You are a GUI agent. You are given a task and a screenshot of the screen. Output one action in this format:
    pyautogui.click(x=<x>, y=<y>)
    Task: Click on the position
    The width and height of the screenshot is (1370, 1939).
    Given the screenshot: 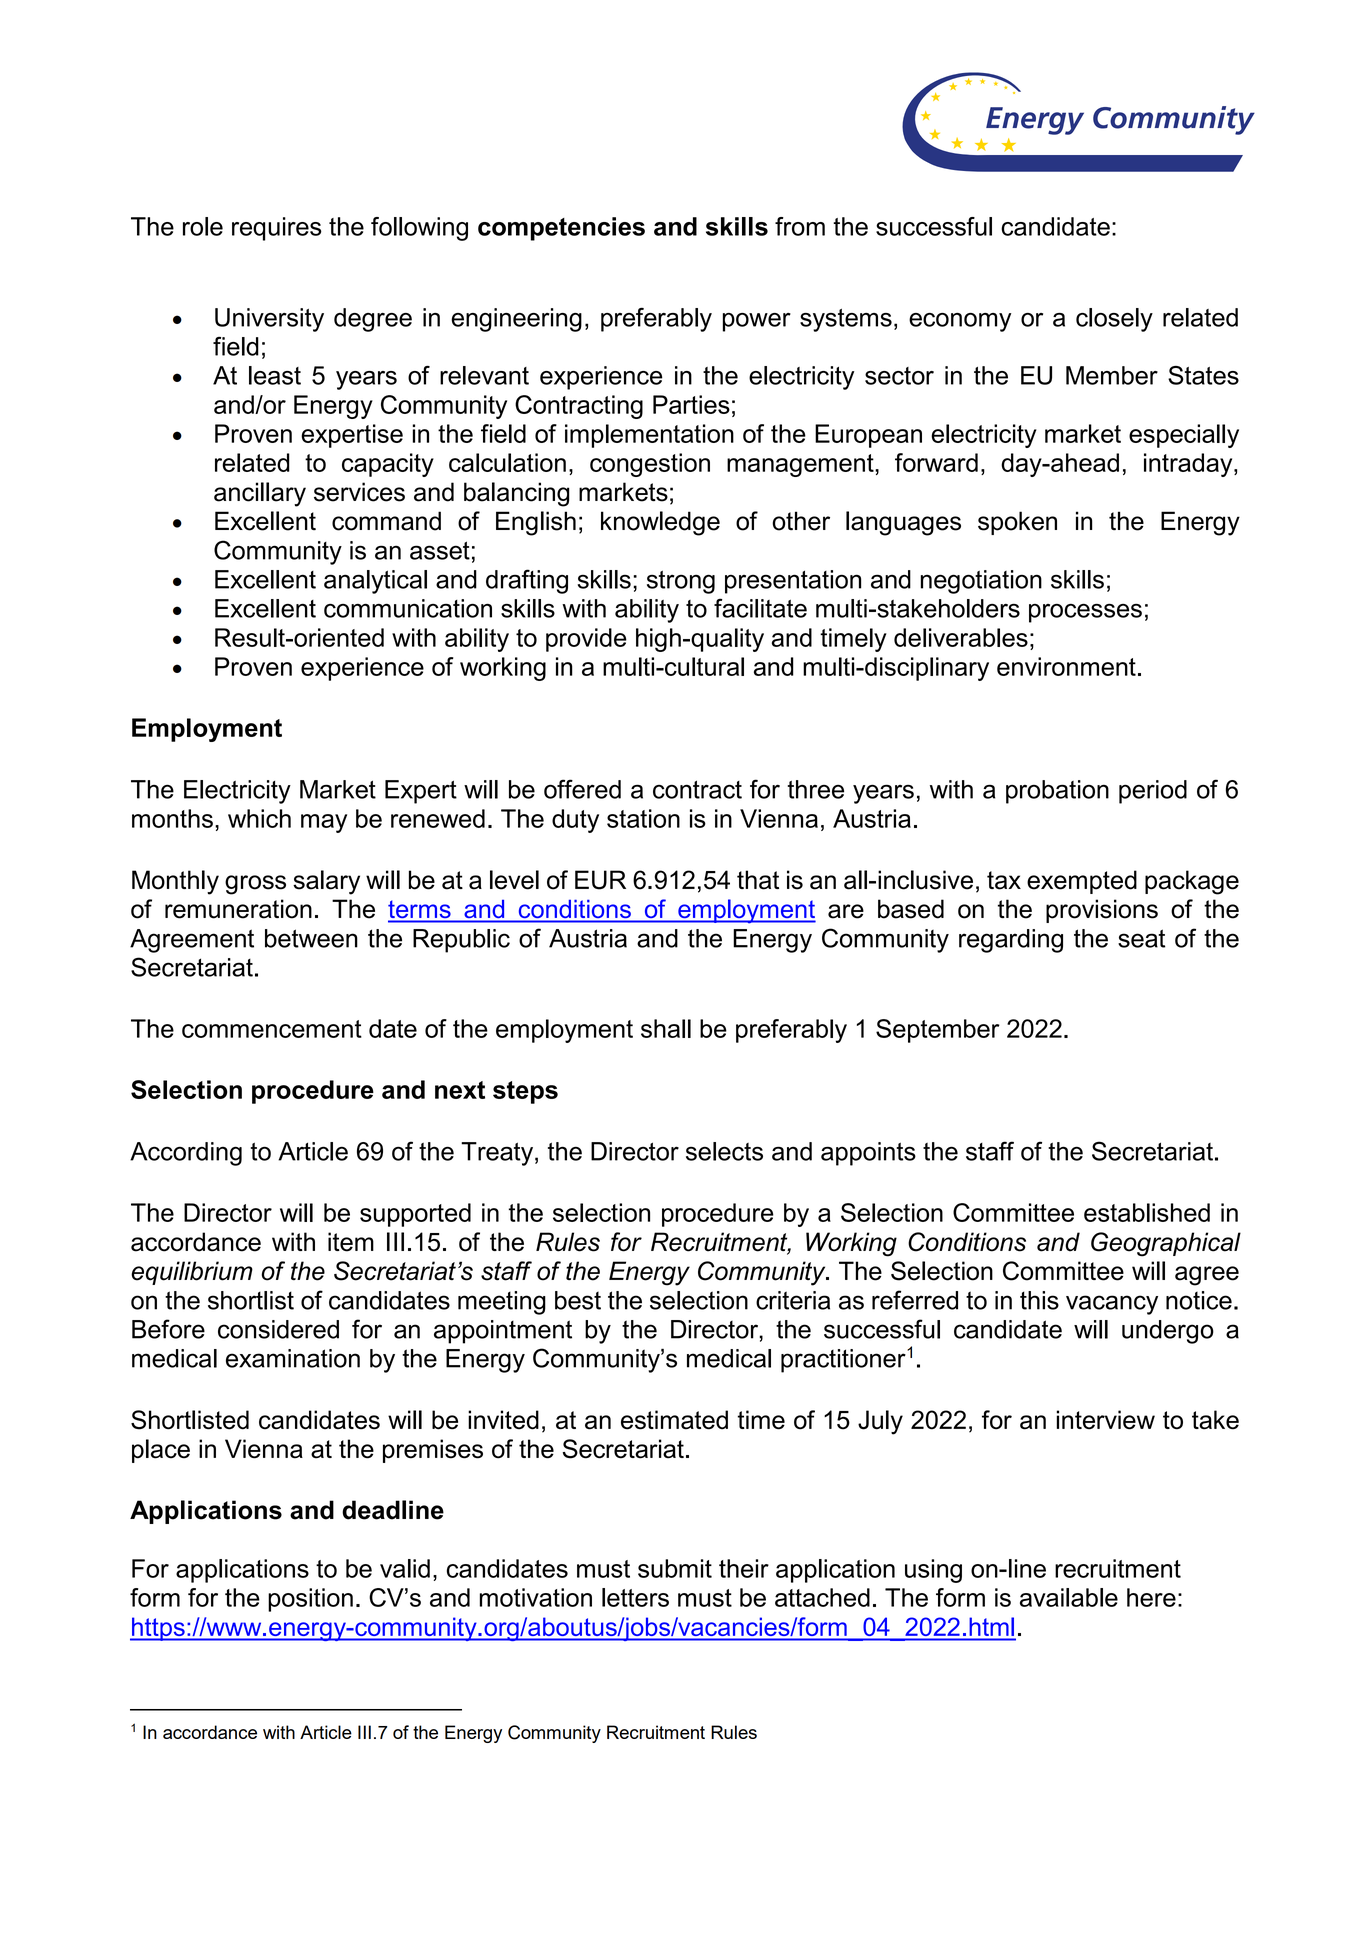 What is the action you would take?
    pyautogui.click(x=310, y=1600)
